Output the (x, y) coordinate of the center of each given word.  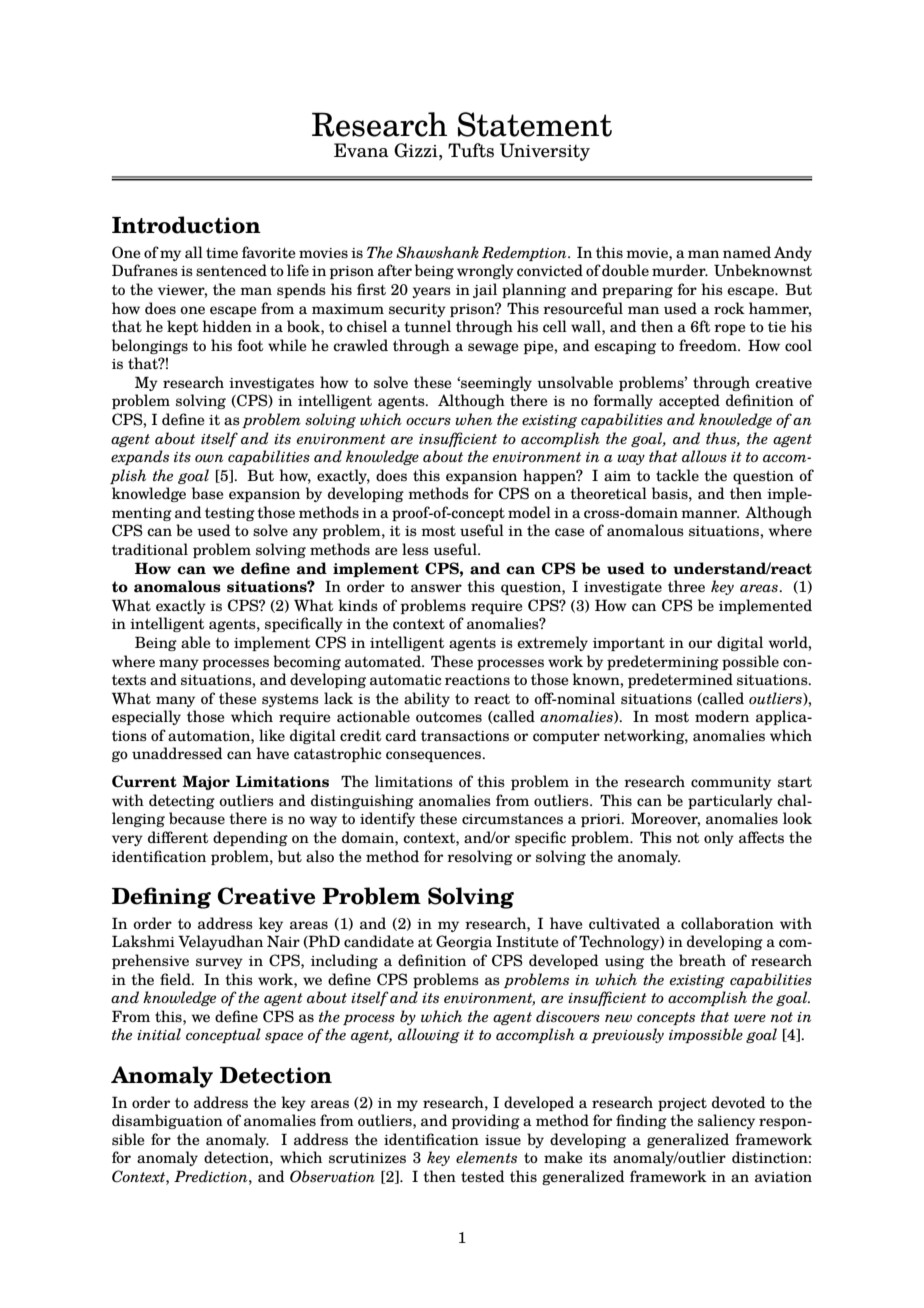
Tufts (471, 150)
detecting (182, 801)
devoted (739, 1102)
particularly (730, 801)
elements (486, 1157)
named (747, 252)
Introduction (186, 225)
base (208, 493)
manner (710, 514)
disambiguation (167, 1121)
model (529, 512)
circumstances (512, 819)
